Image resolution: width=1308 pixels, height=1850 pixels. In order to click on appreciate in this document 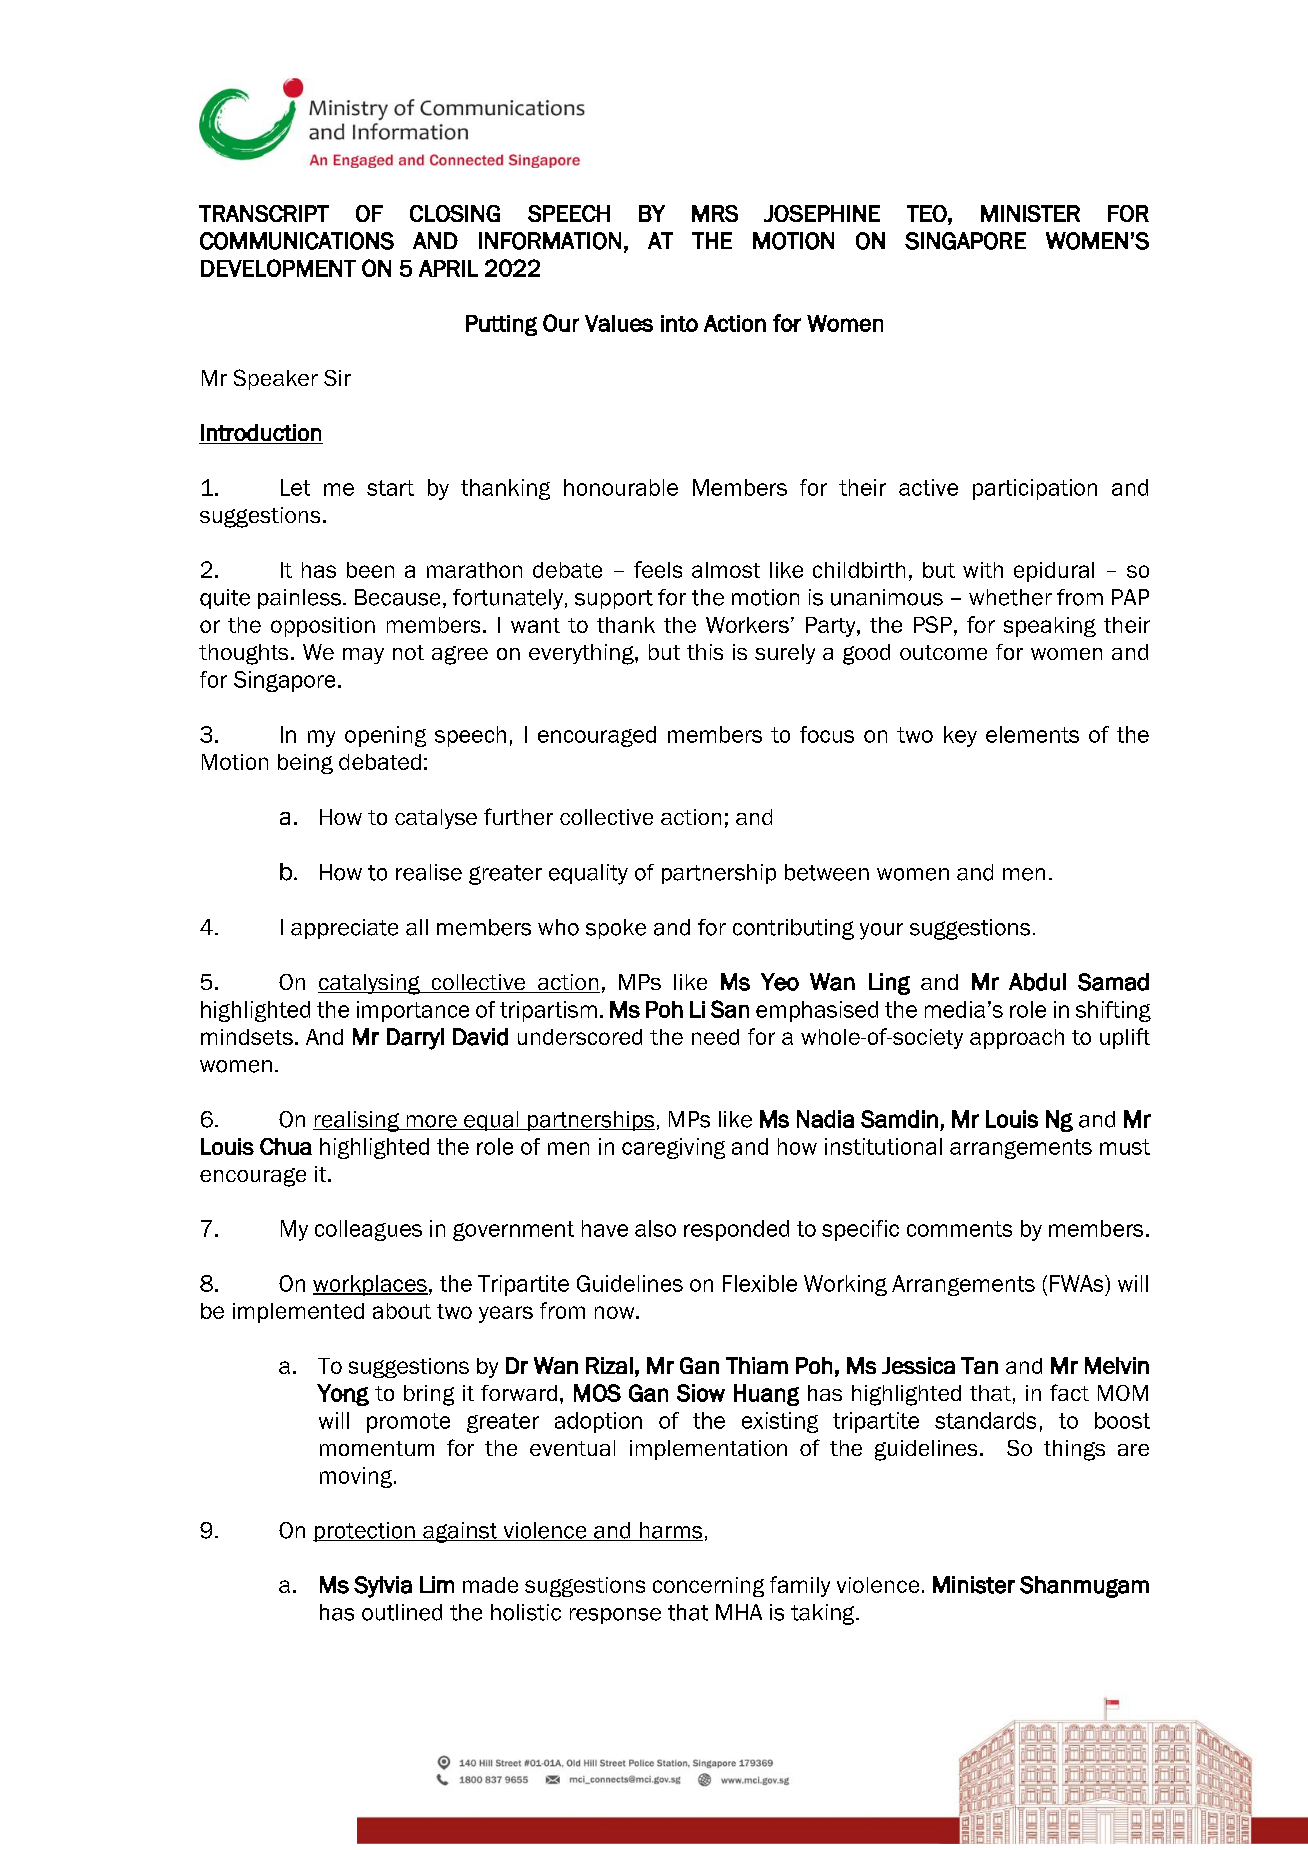, I will do `click(344, 929)`.
